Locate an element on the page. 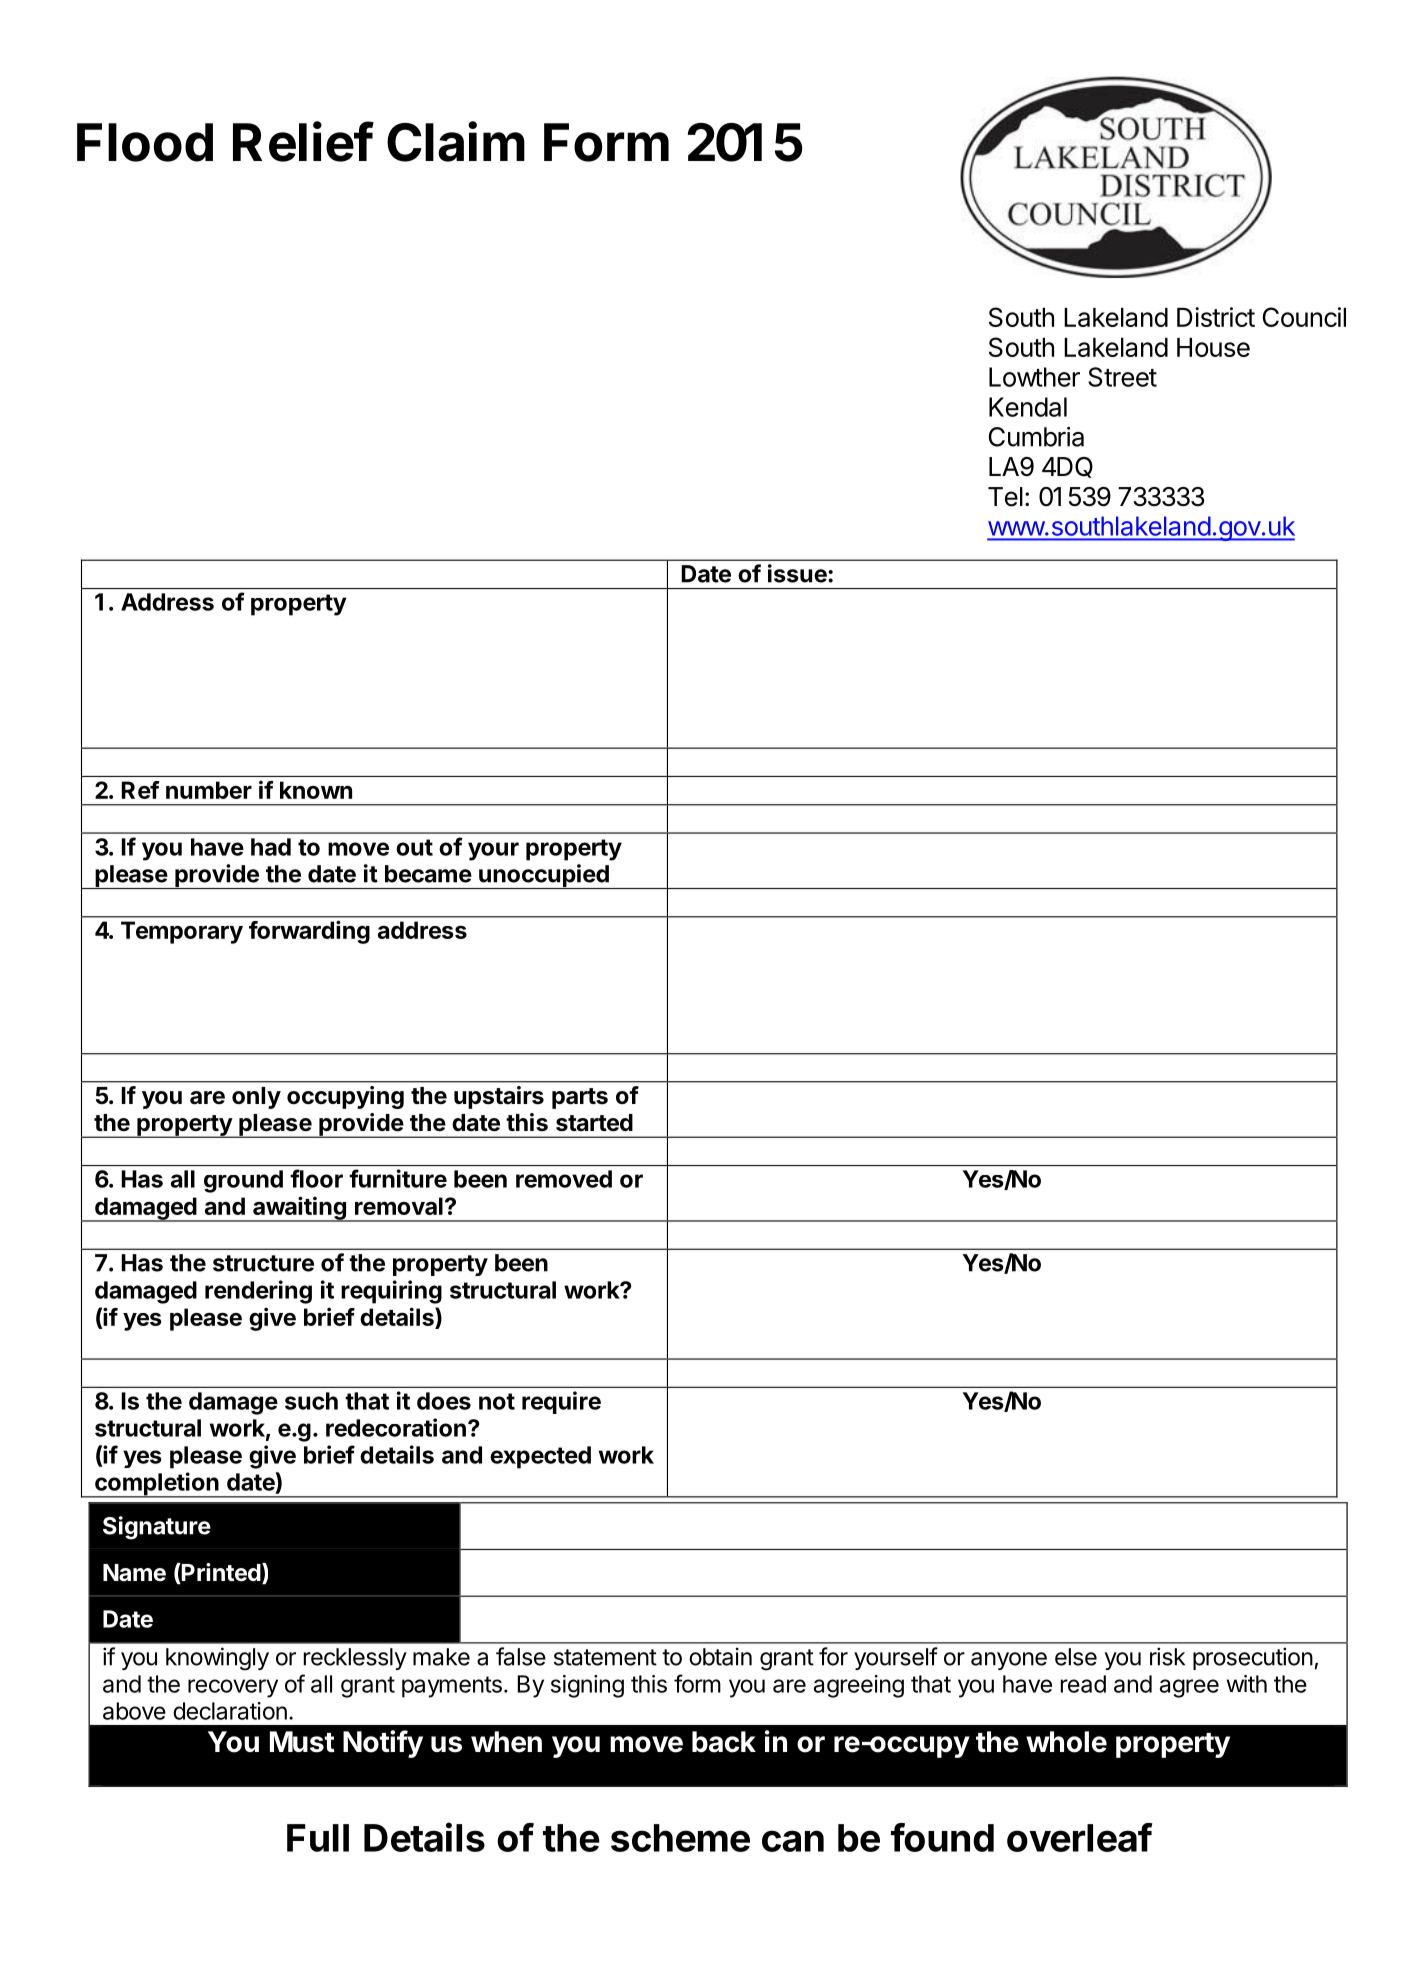  District is located at coordinates (1216, 317).
